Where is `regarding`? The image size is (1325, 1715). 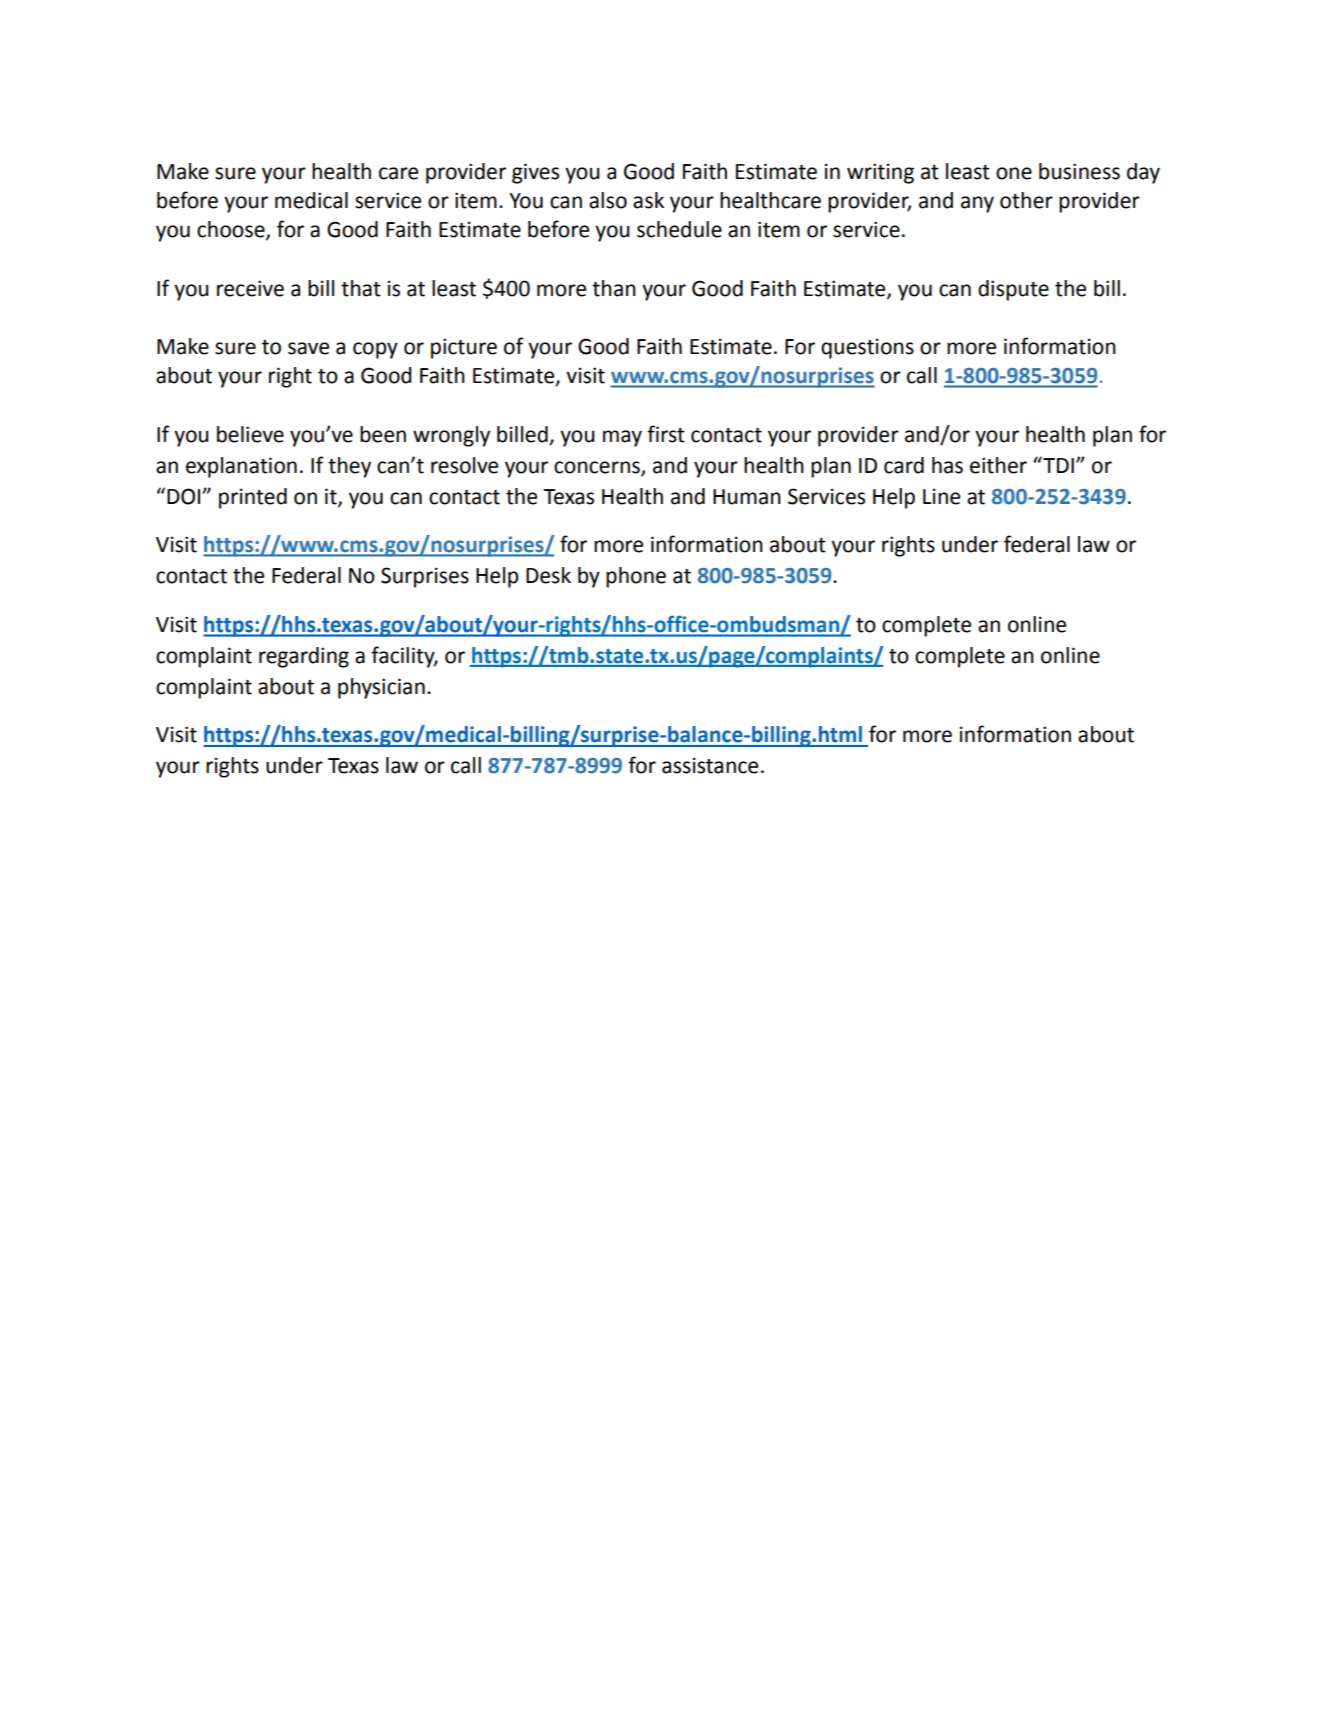
regarding is located at coordinates (304, 657).
